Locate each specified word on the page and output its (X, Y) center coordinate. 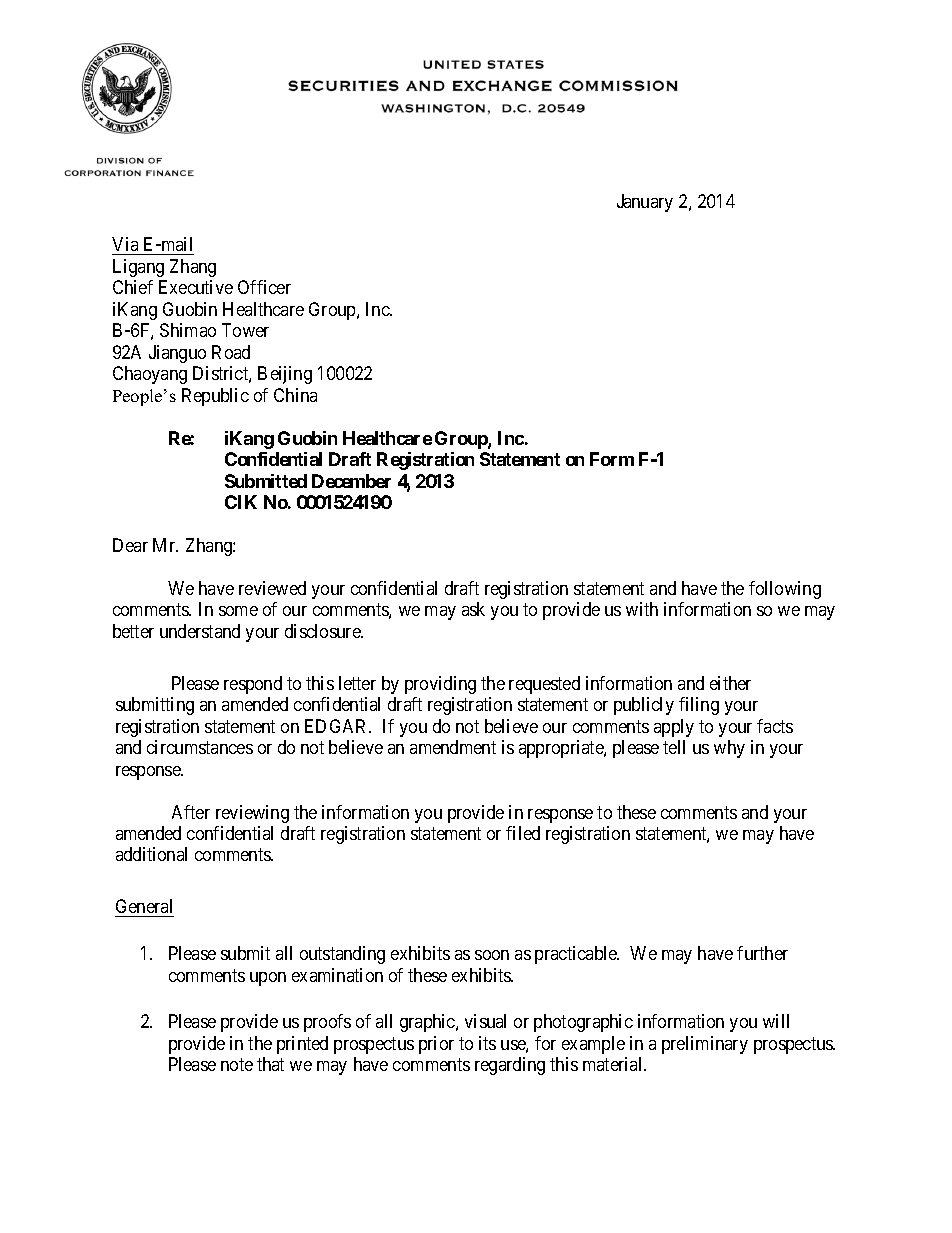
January (645, 203)
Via (125, 244)
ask (473, 609)
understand (200, 631)
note (237, 1065)
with (642, 609)
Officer (264, 287)
